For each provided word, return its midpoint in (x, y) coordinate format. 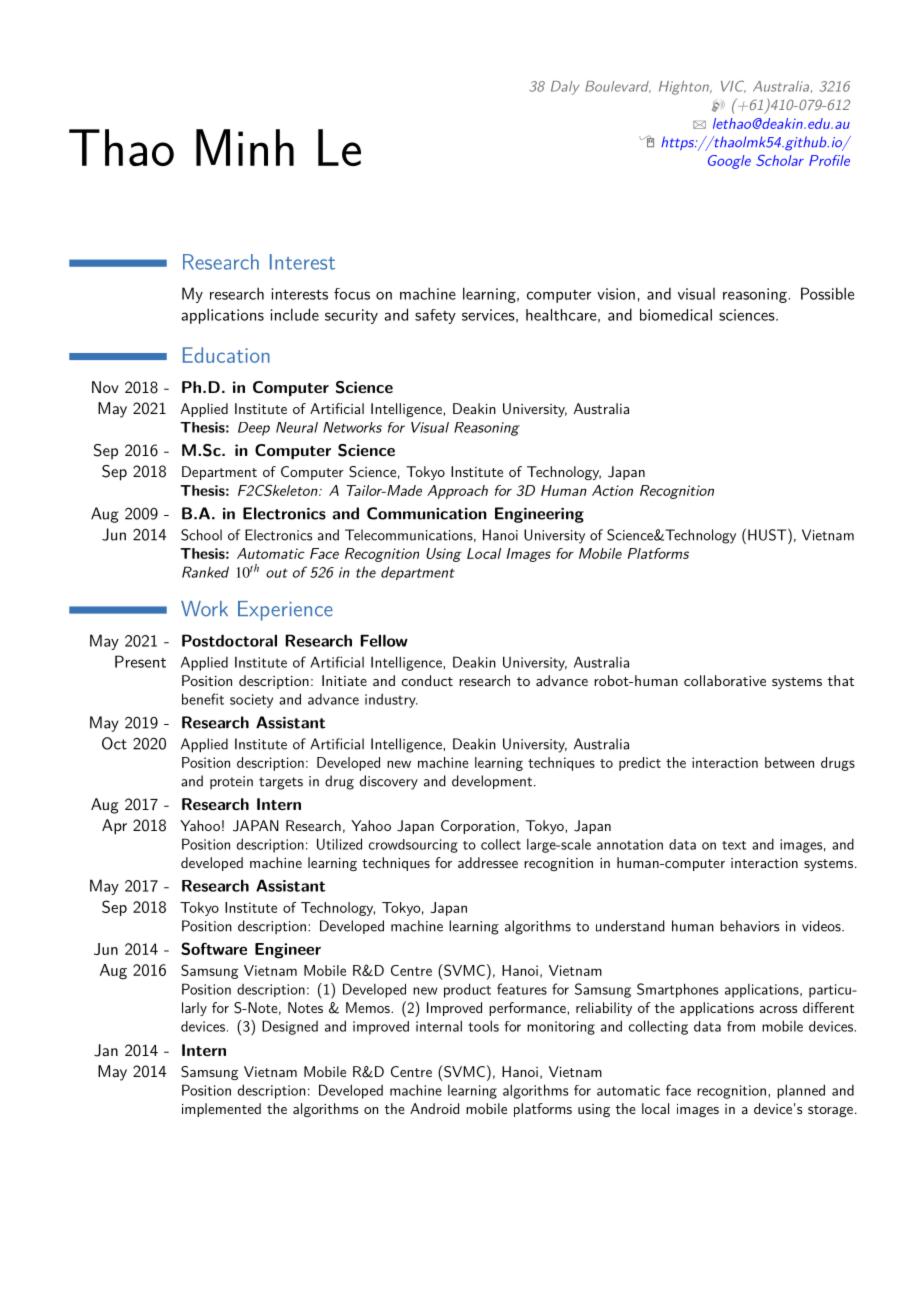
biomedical (676, 315)
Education (226, 355)
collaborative (725, 680)
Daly (565, 88)
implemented (221, 1110)
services (488, 315)
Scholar (780, 160)
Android (434, 1108)
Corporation (478, 827)
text (734, 845)
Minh (245, 147)
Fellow (384, 640)
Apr (114, 827)
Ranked (205, 572)
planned (801, 1091)
